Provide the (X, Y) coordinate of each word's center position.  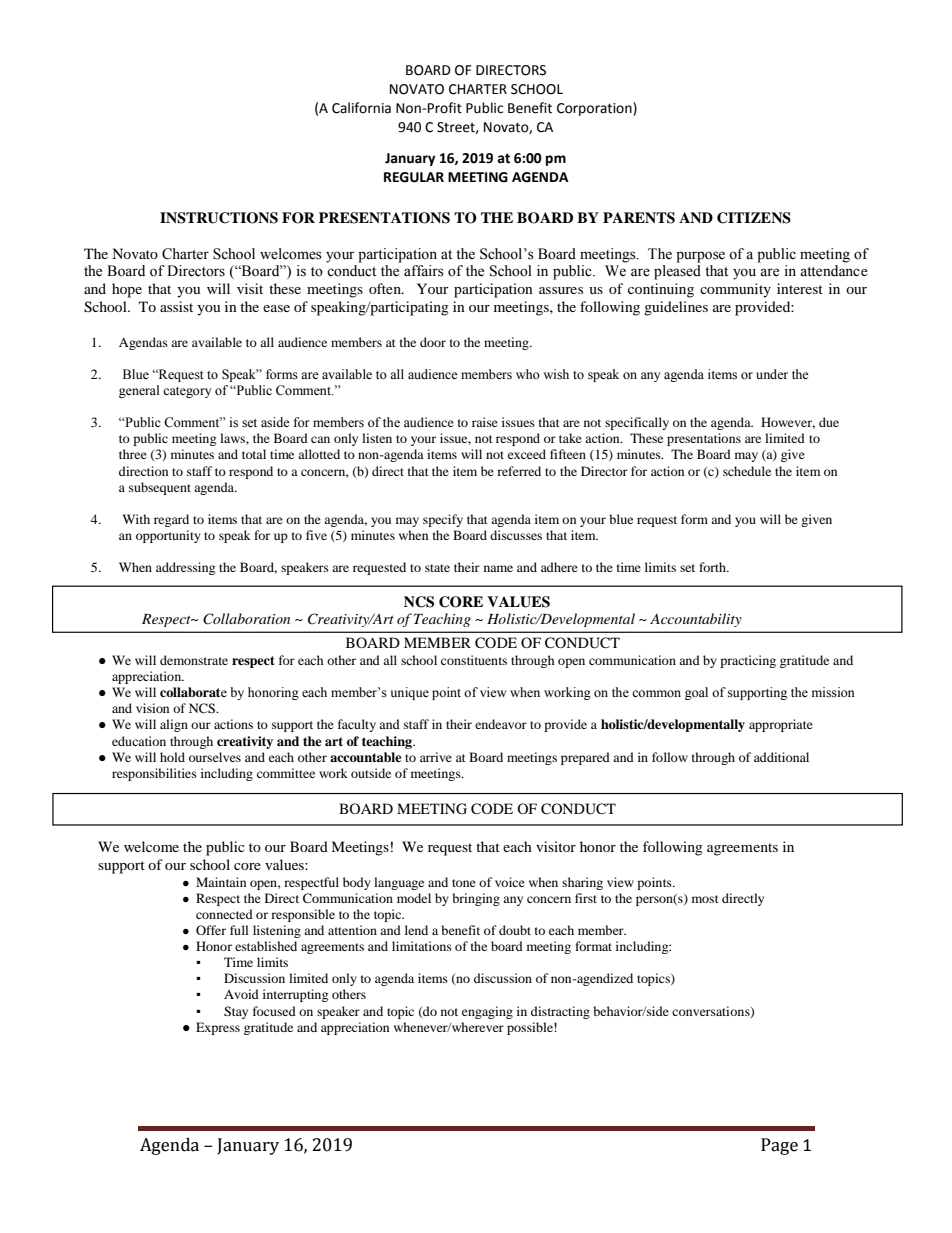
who (528, 374)
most (705, 899)
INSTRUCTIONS (219, 218)
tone (464, 883)
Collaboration (246, 619)
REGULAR (414, 177)
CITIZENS (754, 218)
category (187, 392)
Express (218, 1028)
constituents (474, 660)
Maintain (221, 882)
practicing (748, 661)
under (772, 374)
